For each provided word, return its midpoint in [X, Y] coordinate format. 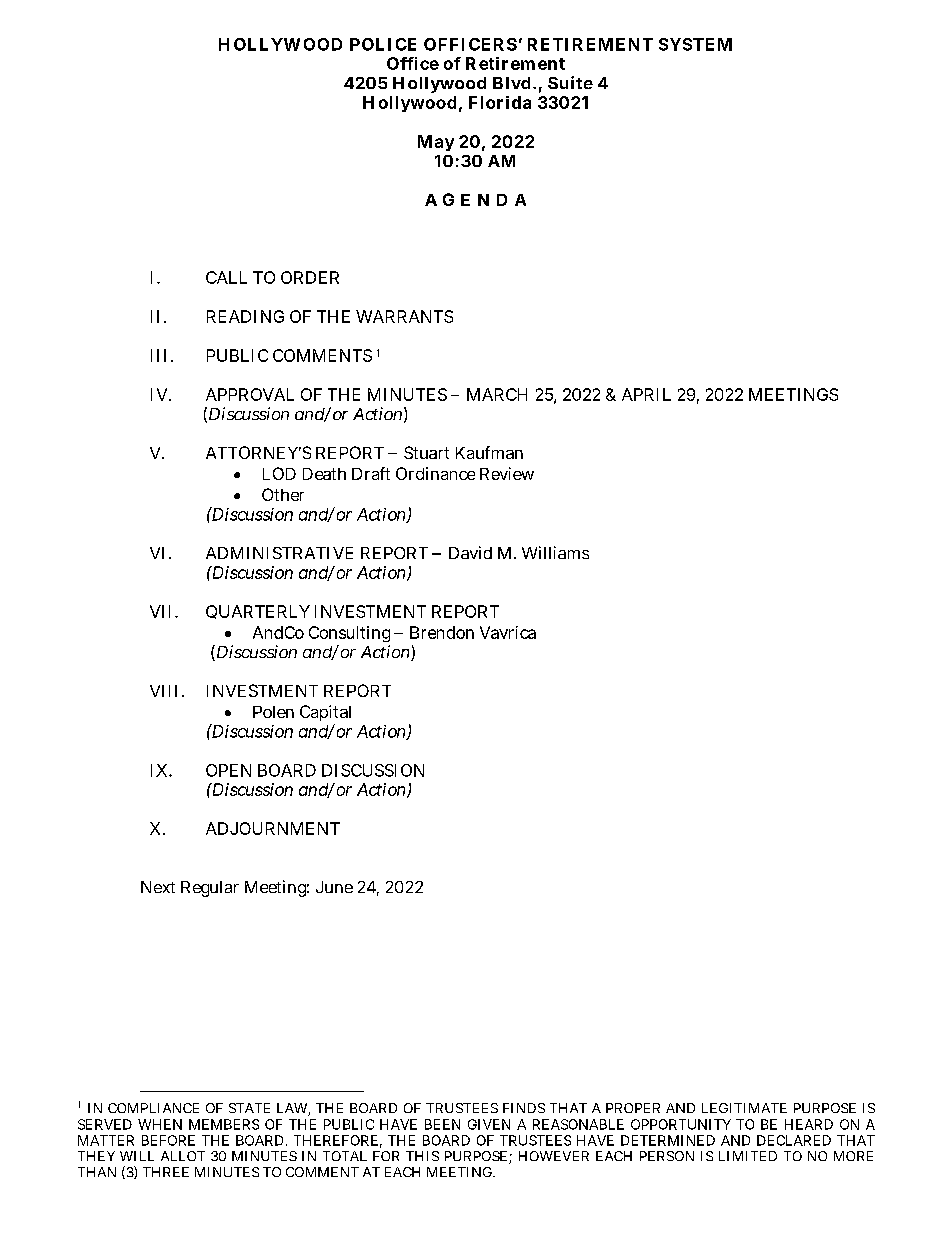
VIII [166, 691]
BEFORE [168, 1140]
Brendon [442, 632]
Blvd [514, 83]
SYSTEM [695, 44]
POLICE [383, 44]
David [470, 552]
